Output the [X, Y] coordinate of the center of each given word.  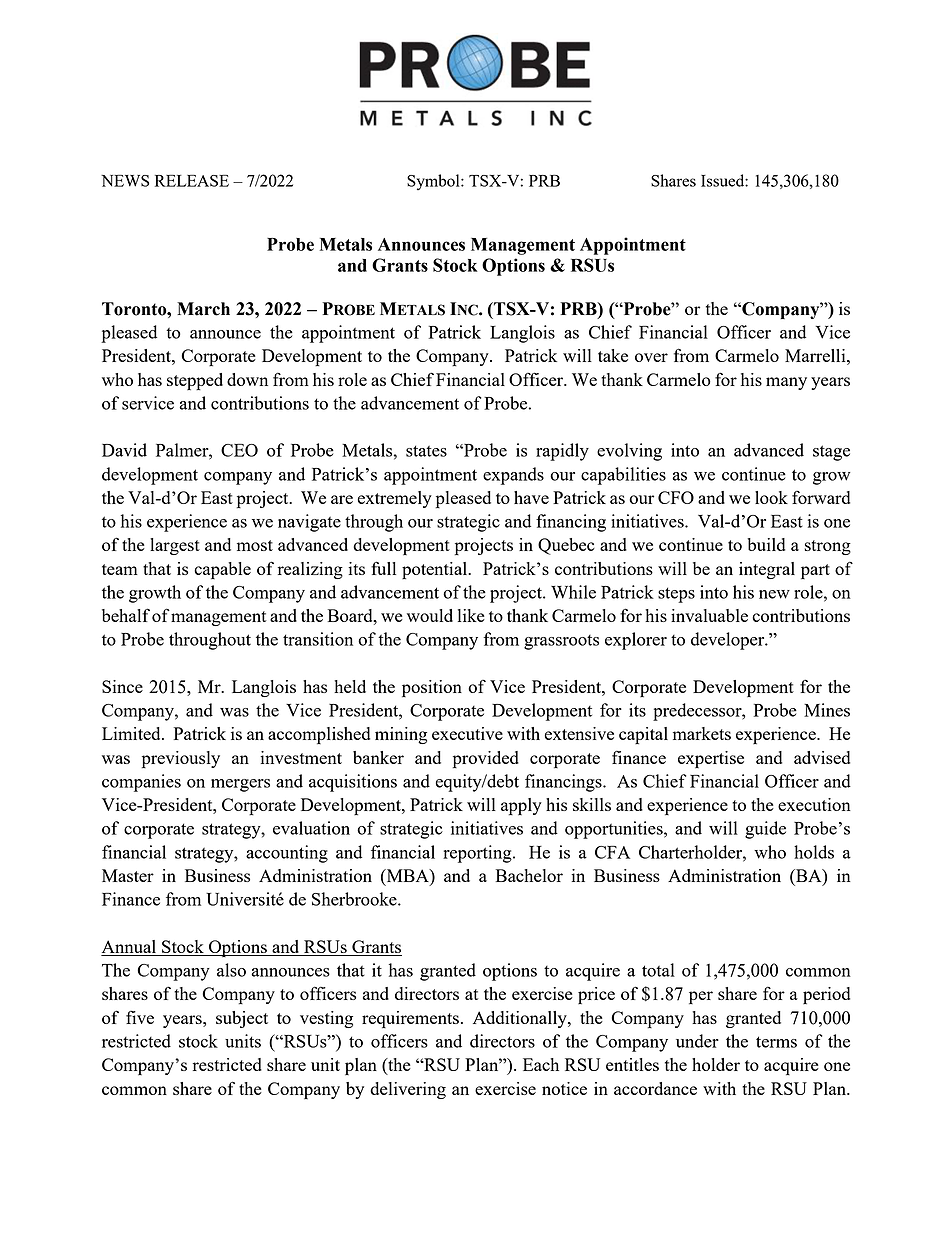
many [786, 383]
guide [765, 830]
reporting [478, 854]
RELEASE [192, 181]
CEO [239, 450]
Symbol [434, 182]
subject [242, 1019]
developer [729, 641]
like [471, 615]
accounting [287, 854]
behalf [126, 615]
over [651, 357]
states [426, 451]
